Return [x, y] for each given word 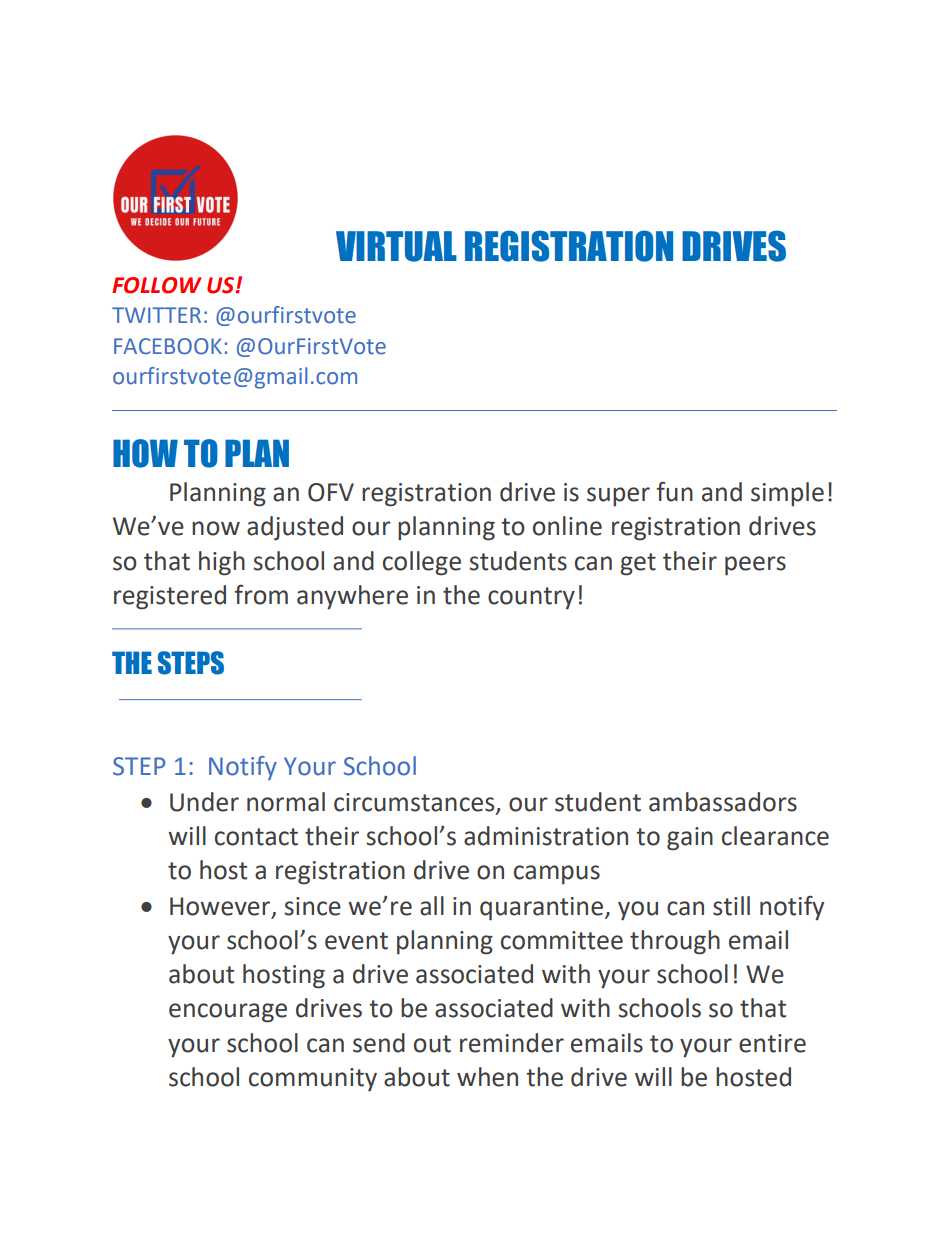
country [531, 598]
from [261, 595]
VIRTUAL [396, 246]
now [216, 528]
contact [256, 837]
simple [787, 494]
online [567, 526]
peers [755, 566]
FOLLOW [156, 285]
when [487, 1077]
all [432, 906]
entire [772, 1043]
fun [675, 492]
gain [690, 839]
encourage [228, 1013]
